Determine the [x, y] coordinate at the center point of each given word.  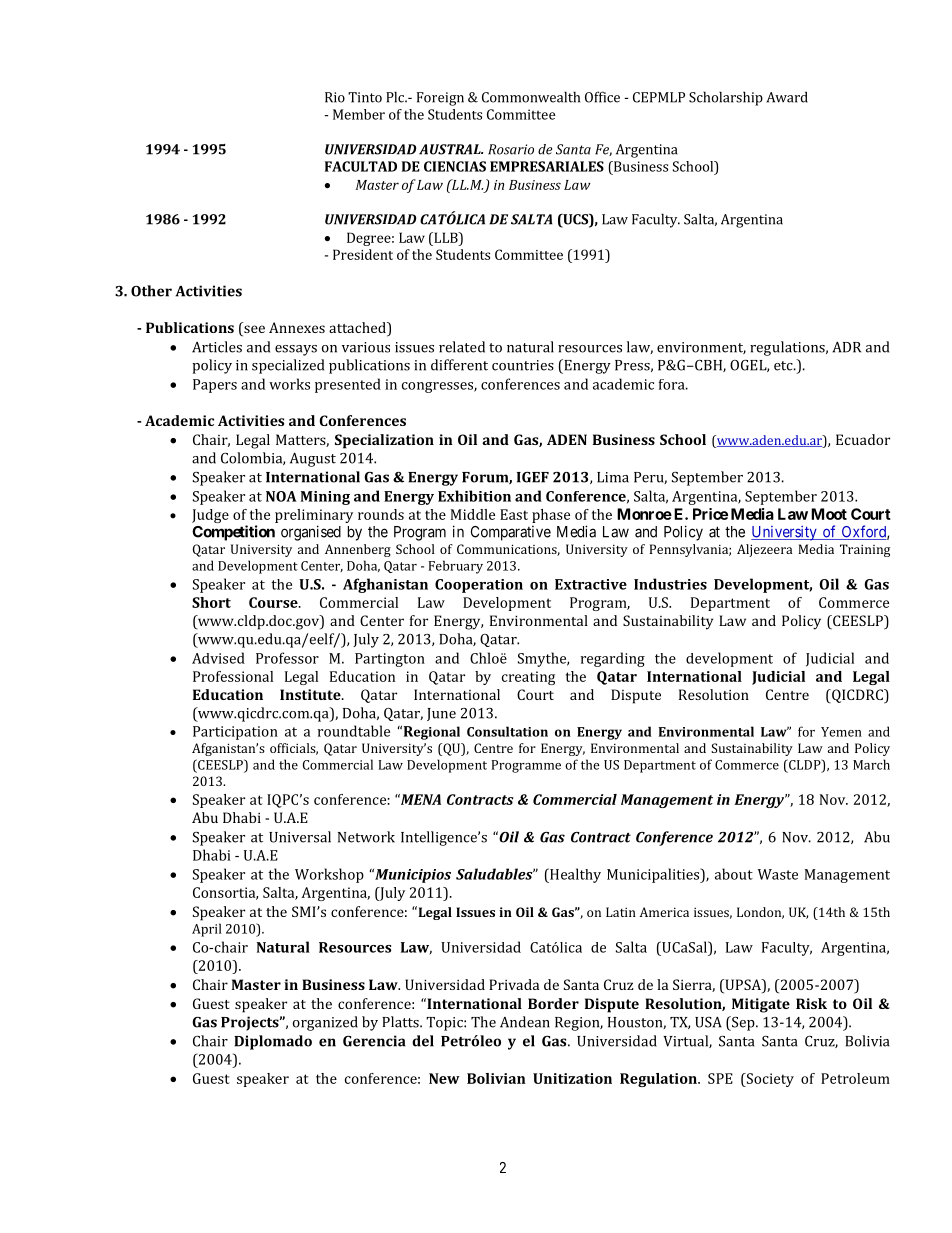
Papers [215, 386]
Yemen [841, 732]
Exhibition [474, 496]
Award [787, 97]
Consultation [507, 731]
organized [325, 1023]
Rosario [511, 149]
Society [769, 1080]
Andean [525, 1022]
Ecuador [863, 439]
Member [359, 114]
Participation [235, 733]
